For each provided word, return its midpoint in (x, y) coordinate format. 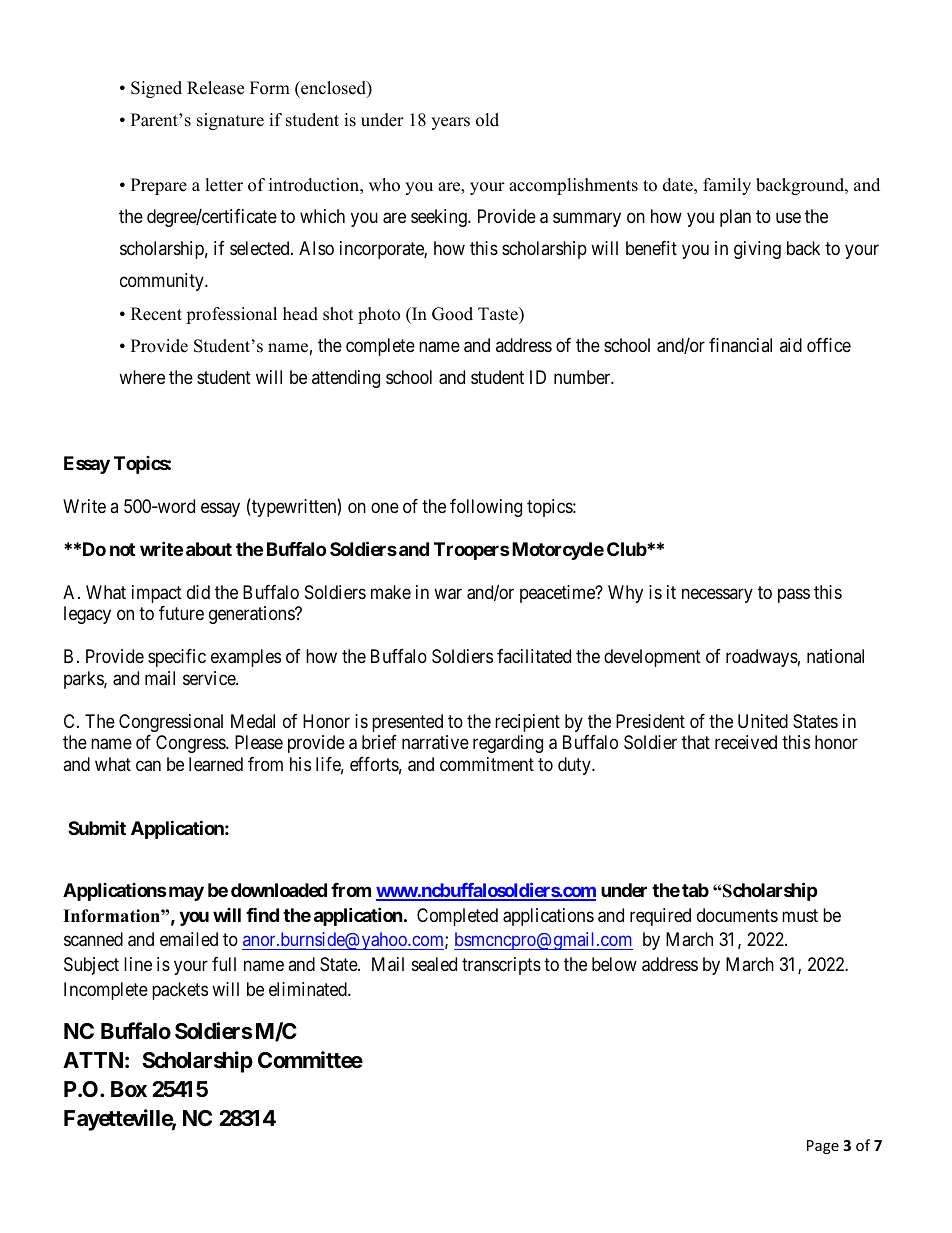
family (727, 186)
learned (216, 764)
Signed (156, 89)
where (142, 377)
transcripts (501, 966)
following (486, 508)
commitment (487, 764)
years (450, 123)
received (746, 742)
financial (740, 345)
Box (129, 1089)
